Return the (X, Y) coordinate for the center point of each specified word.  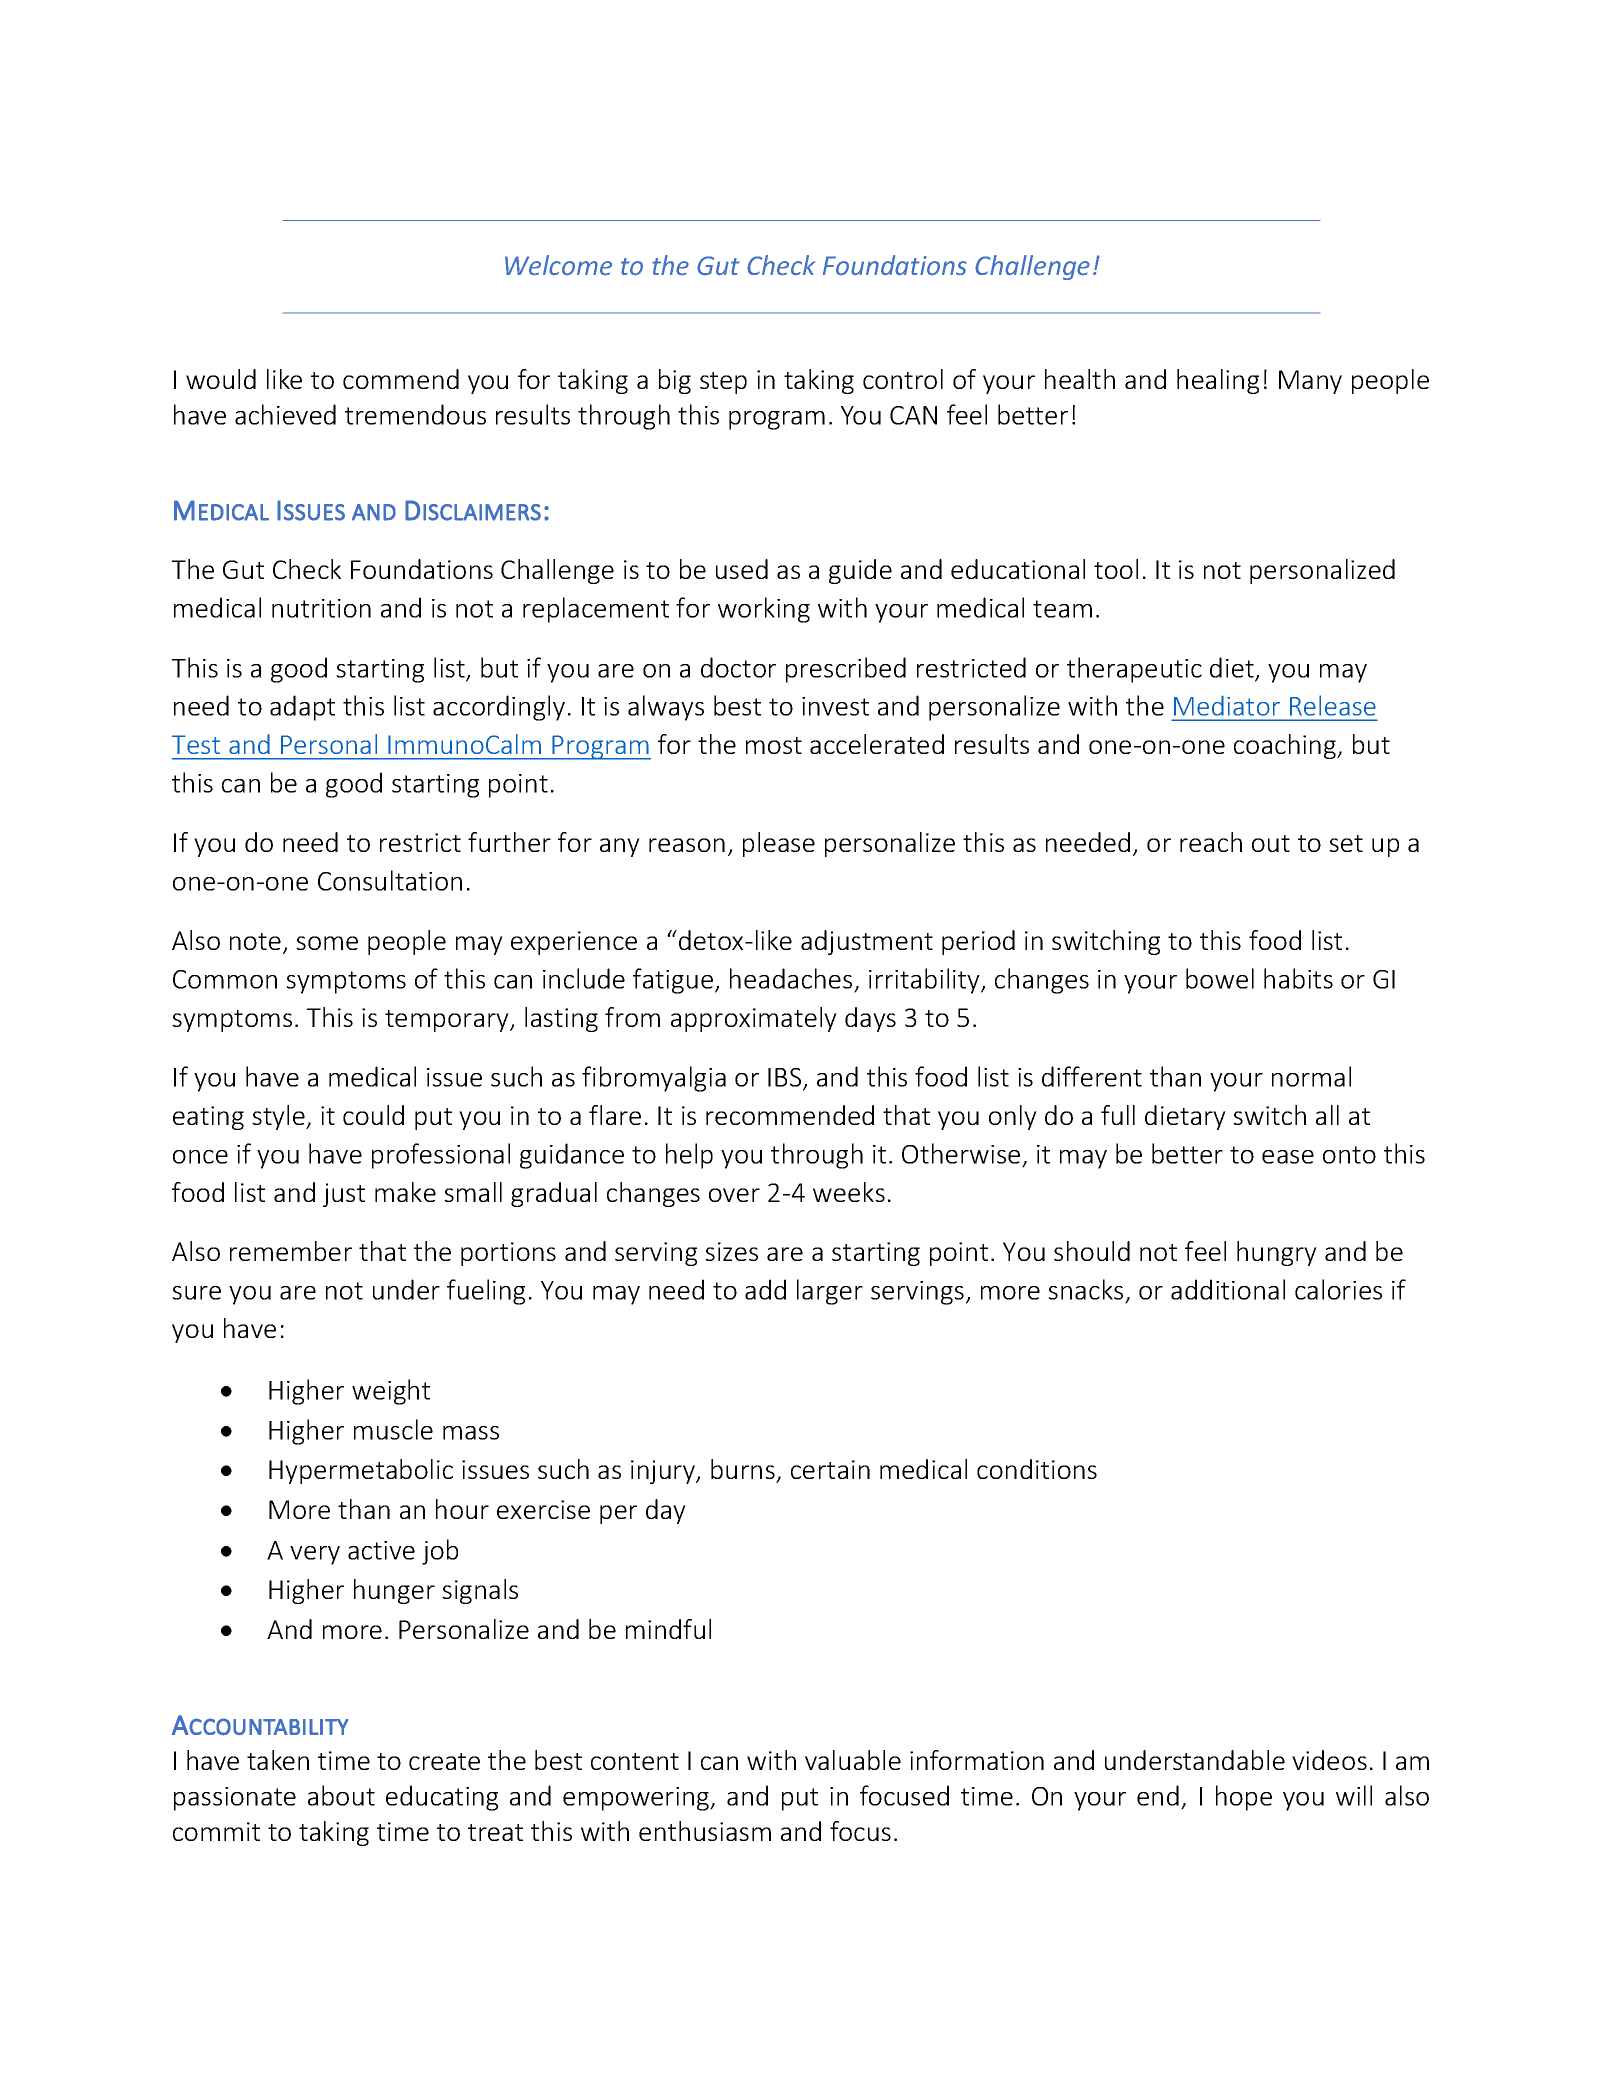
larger (830, 1292)
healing (1218, 381)
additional (1228, 1289)
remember (291, 1251)
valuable (853, 1760)
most (774, 745)
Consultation (390, 880)
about (341, 1795)
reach (1211, 842)
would (221, 379)
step (723, 383)
